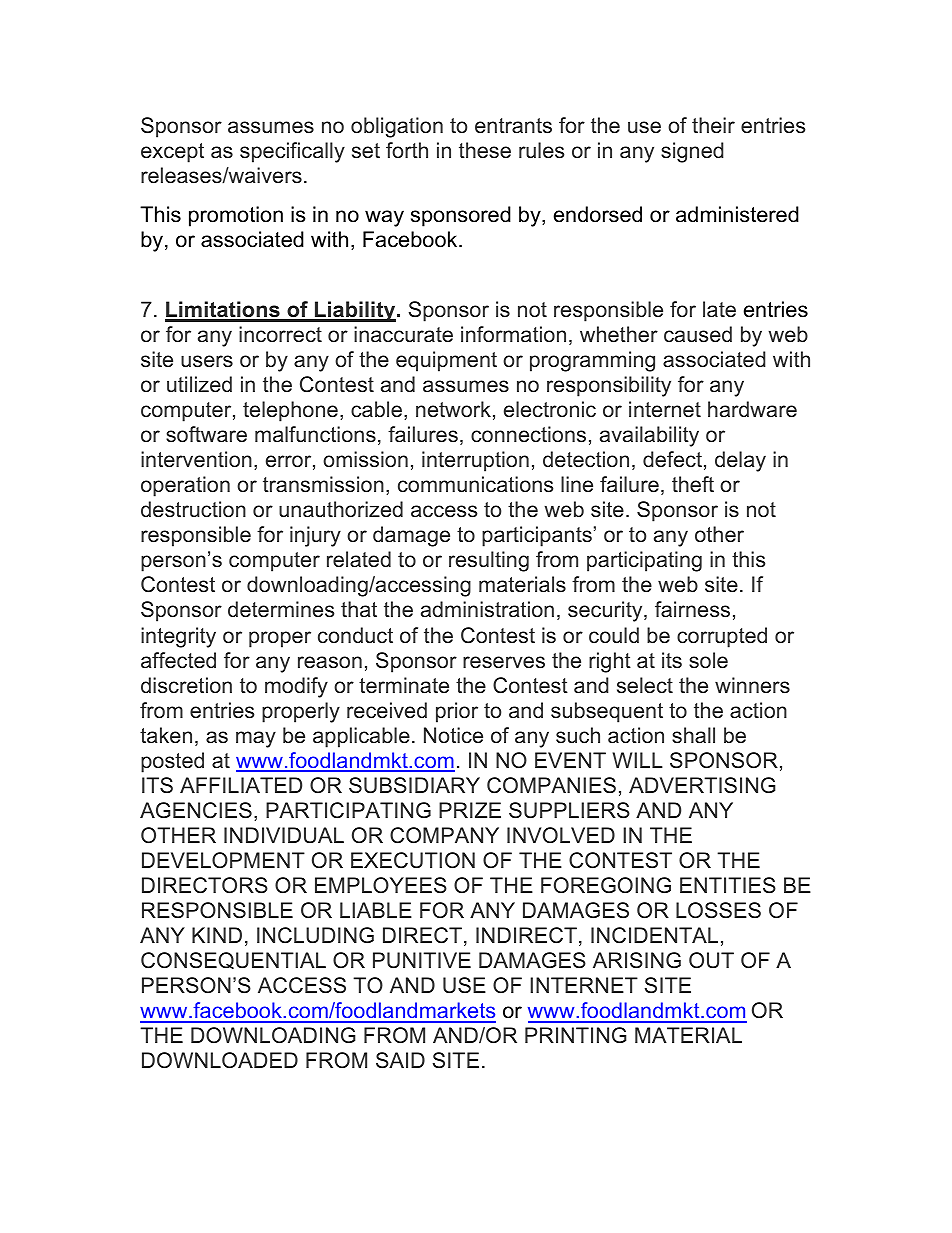 Image resolution: width=952 pixels, height=1233 pixels. Describe the element at coordinates (400, 1060) in the page. I see `SAID` at that location.
